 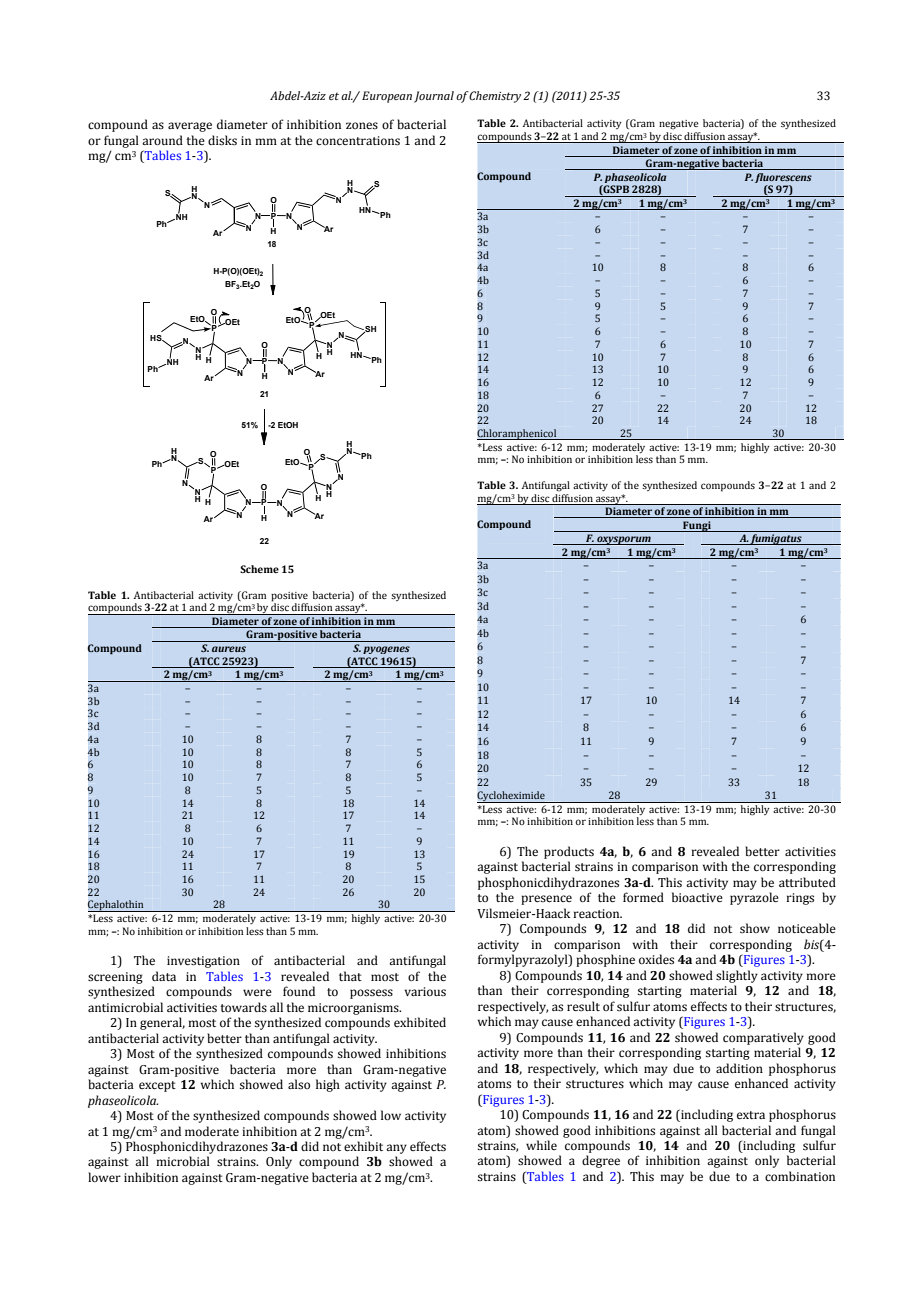 I want to click on European, so click(x=387, y=97).
